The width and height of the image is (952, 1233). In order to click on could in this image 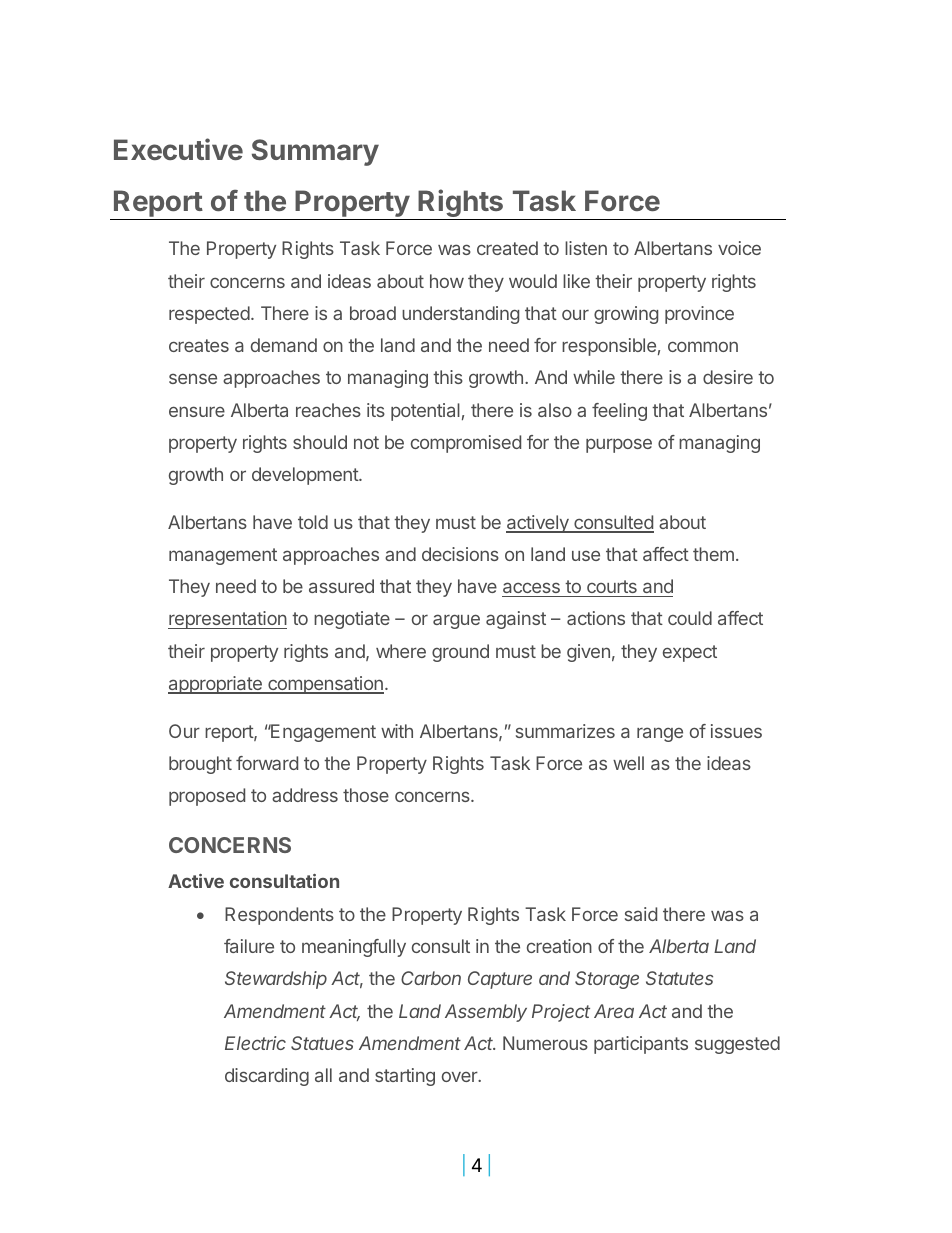, I will do `click(690, 618)`.
